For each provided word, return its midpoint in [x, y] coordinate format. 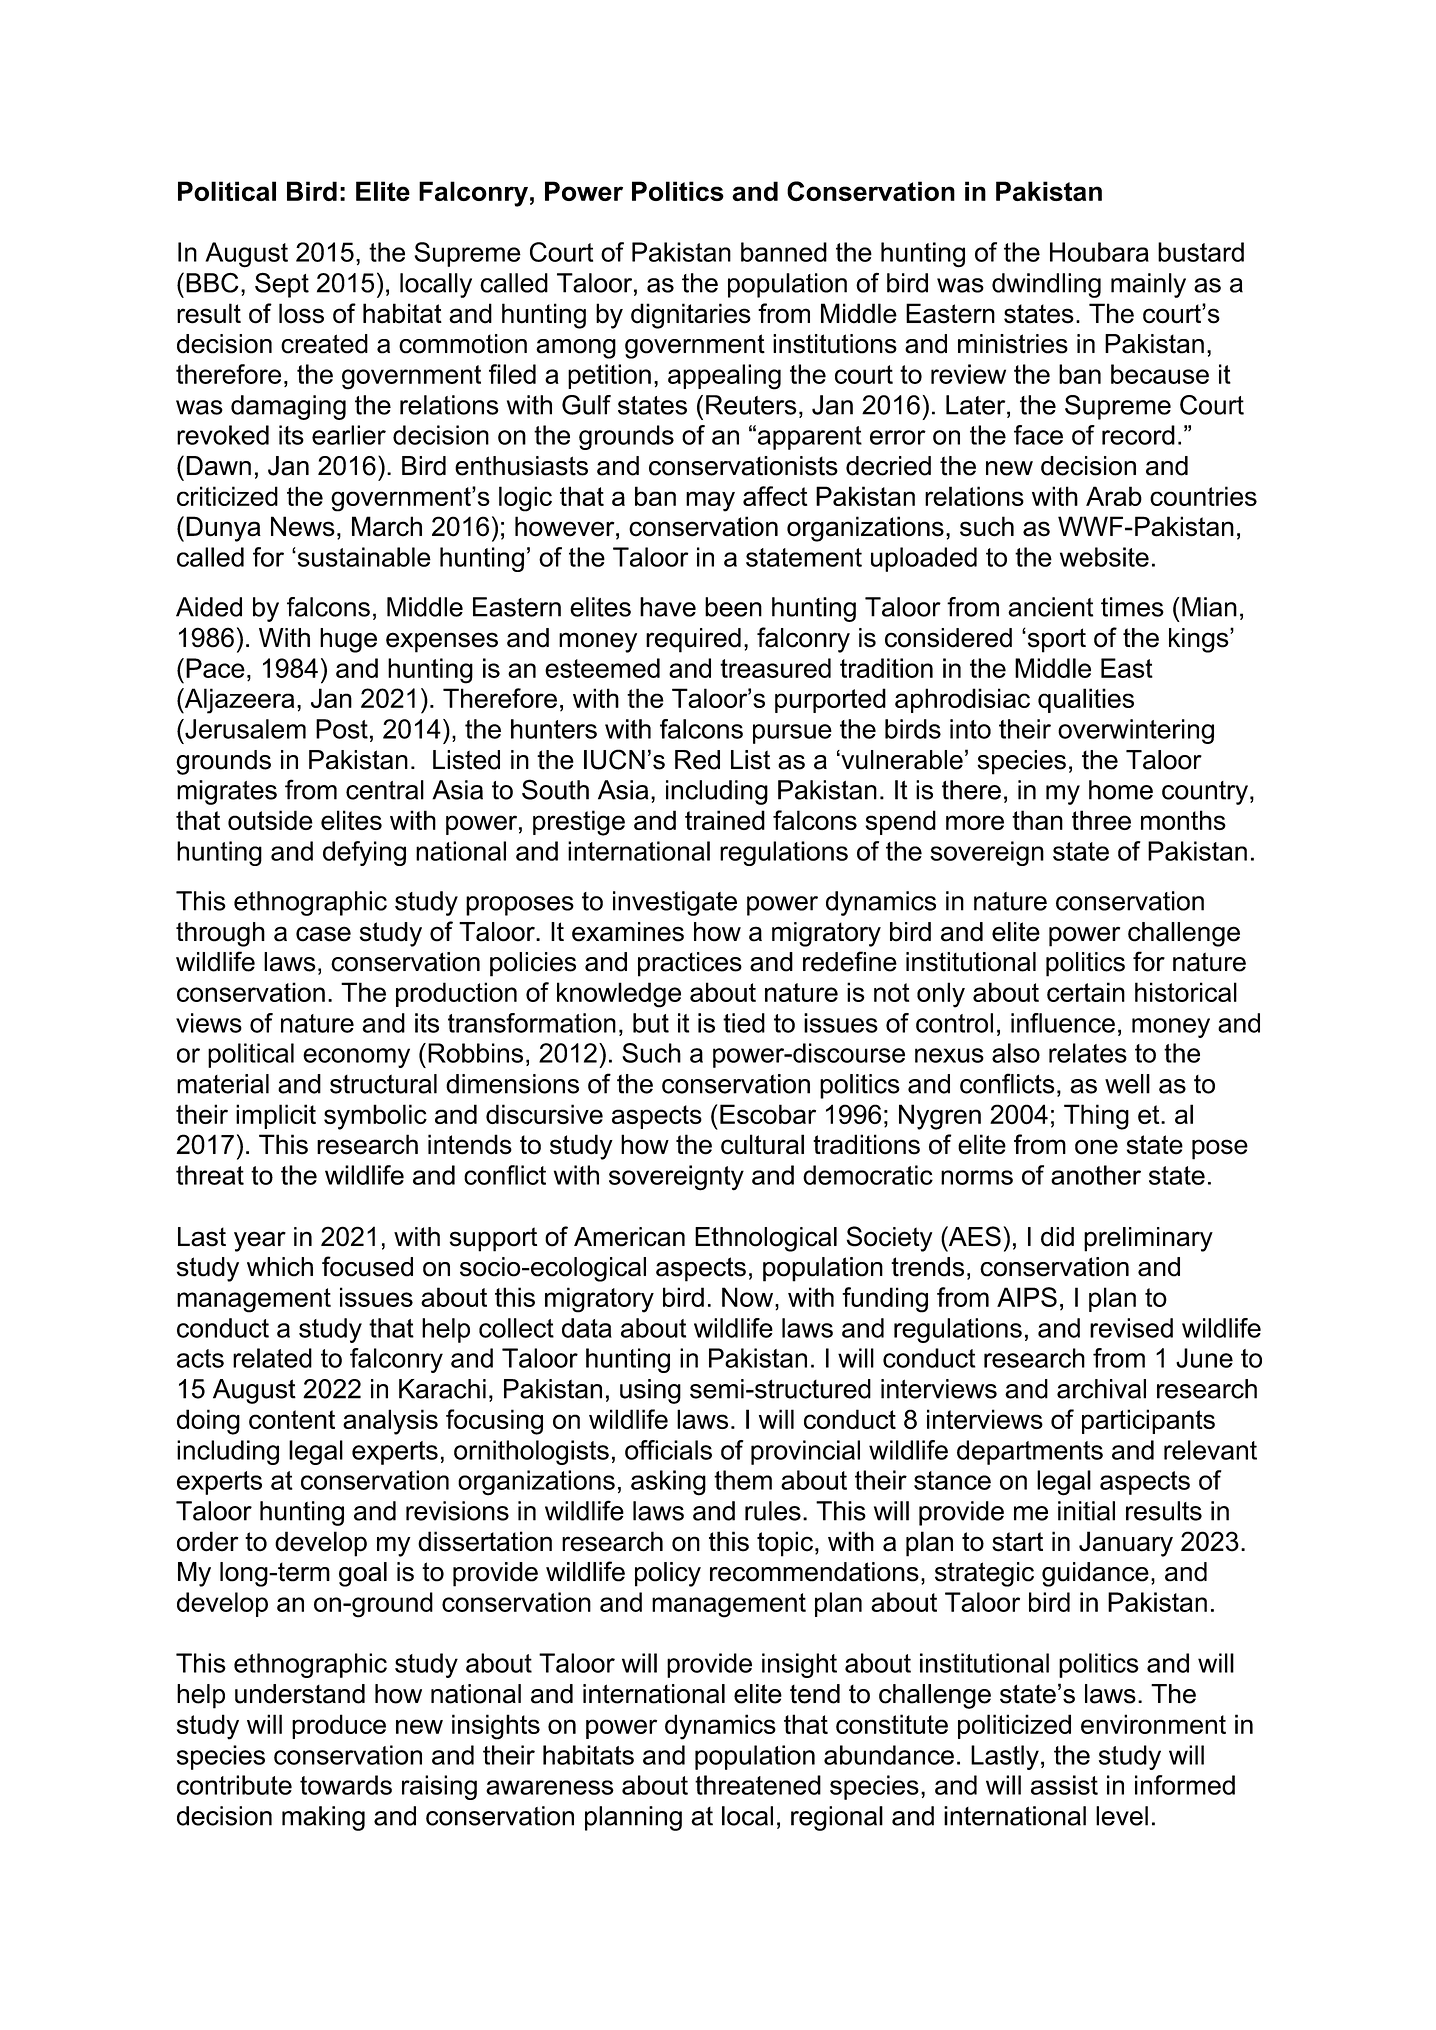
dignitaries [691, 316]
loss [301, 313]
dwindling [1046, 285]
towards [346, 1785]
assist [1064, 1785]
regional [837, 1818]
